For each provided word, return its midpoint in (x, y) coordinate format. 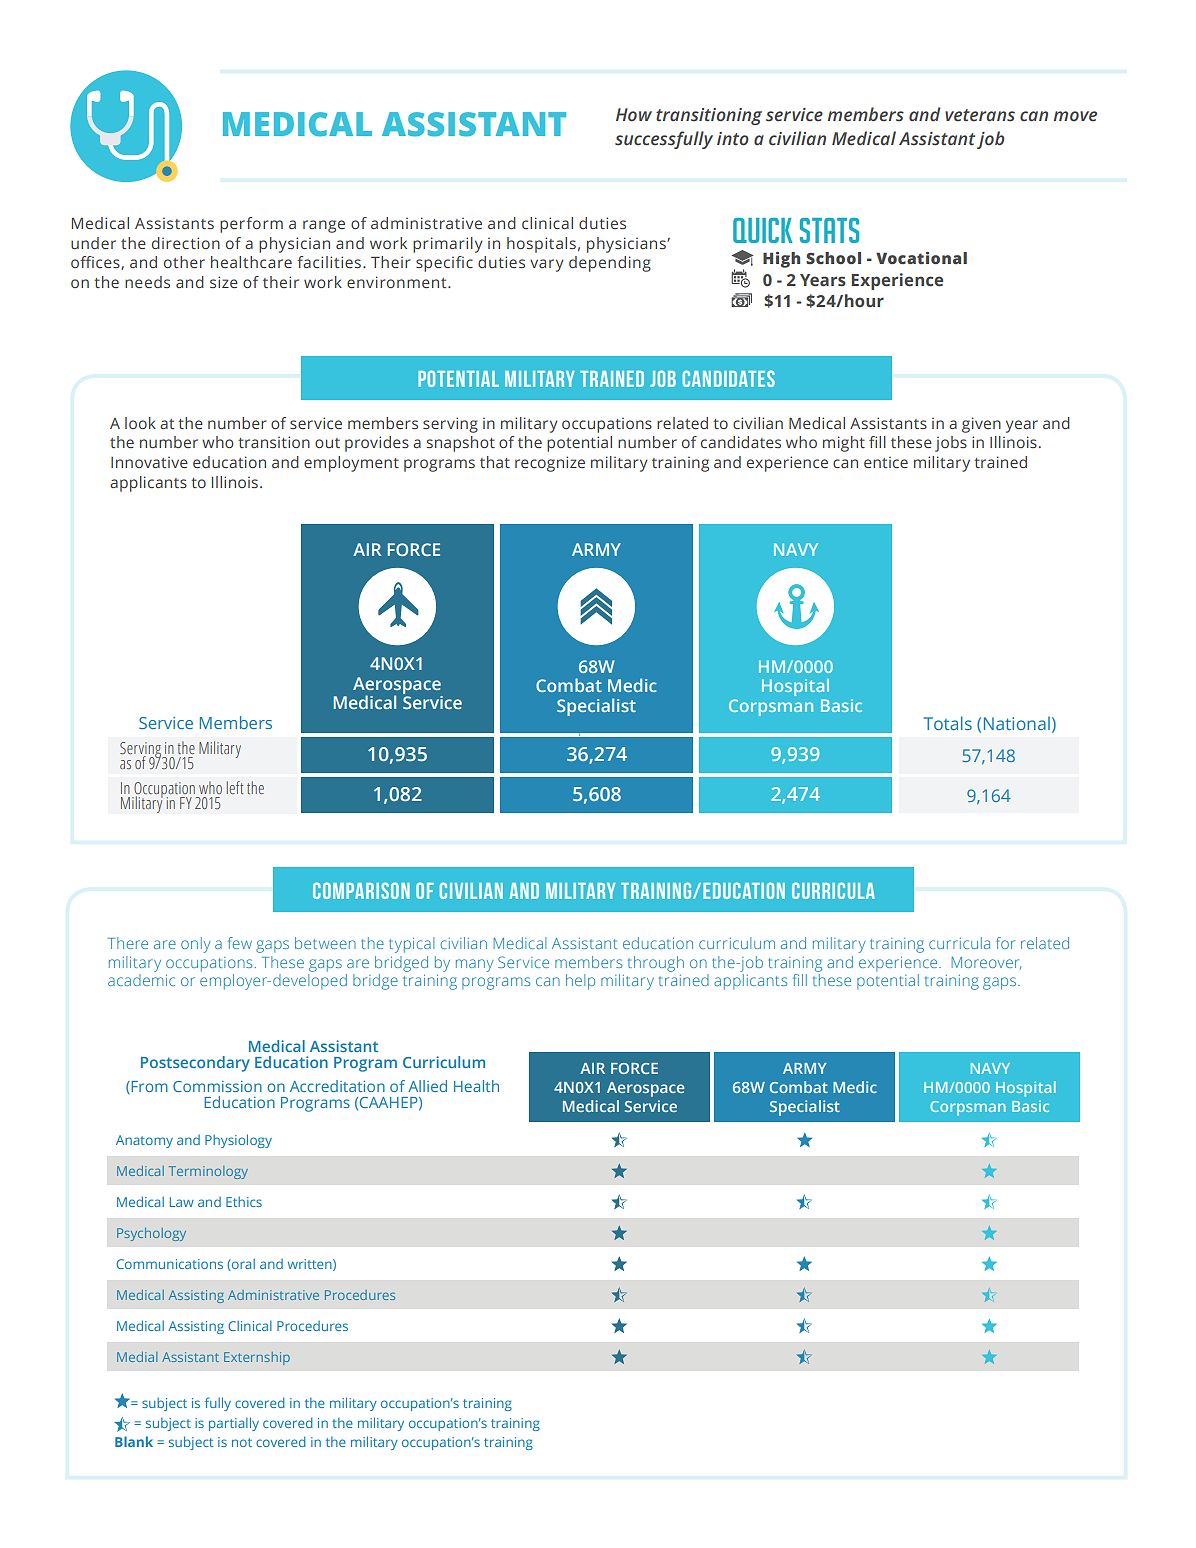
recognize (550, 464)
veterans (980, 115)
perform (251, 225)
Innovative (149, 462)
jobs (951, 444)
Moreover (986, 963)
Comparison (361, 890)
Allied (427, 1086)
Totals (948, 723)
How (634, 115)
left (235, 787)
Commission (217, 1086)
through (656, 964)
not (242, 1442)
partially (234, 1424)
